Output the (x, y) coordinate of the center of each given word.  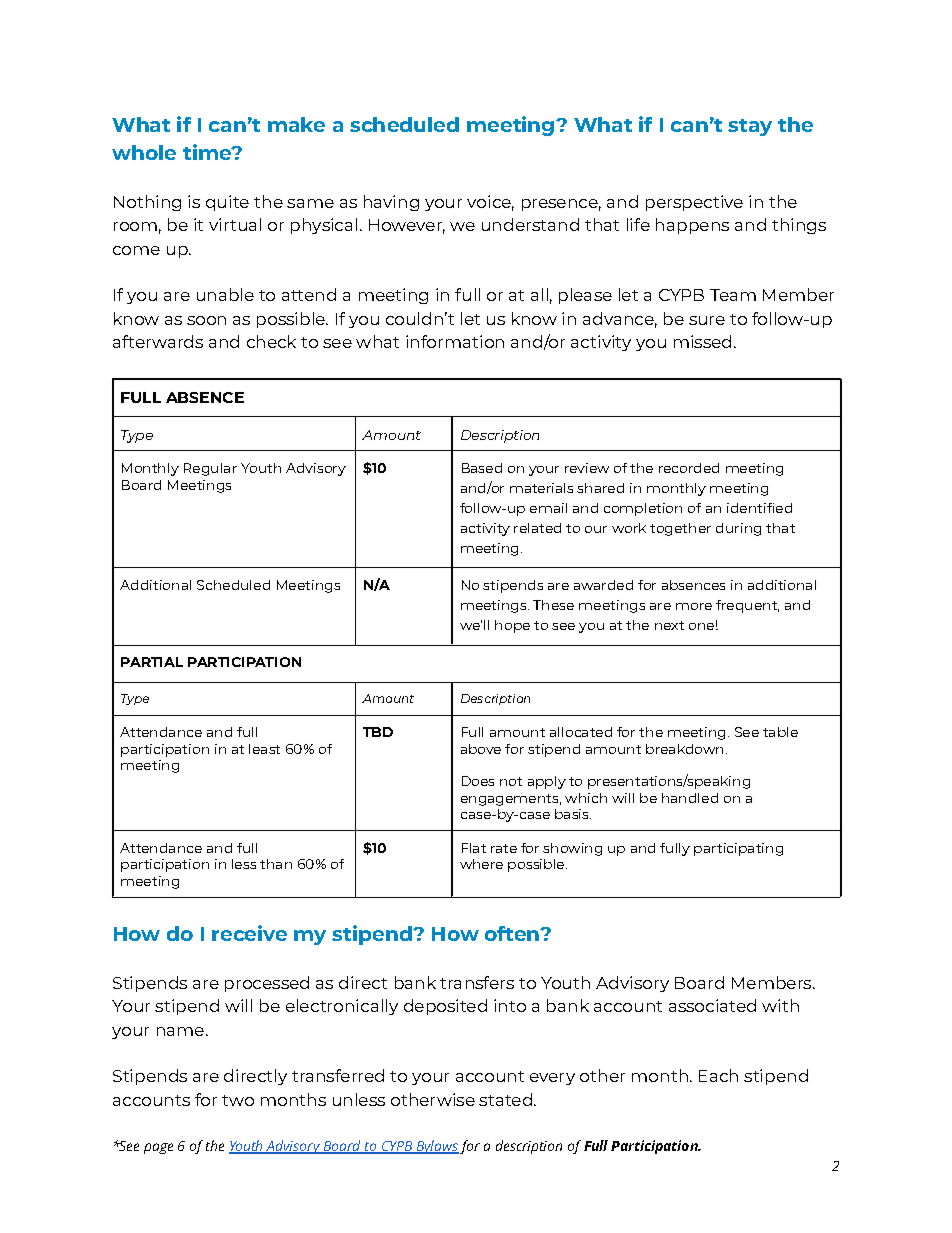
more (694, 606)
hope (512, 626)
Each (718, 1075)
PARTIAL (152, 662)
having (391, 203)
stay (750, 127)
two (238, 1100)
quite (227, 203)
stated (505, 1099)
